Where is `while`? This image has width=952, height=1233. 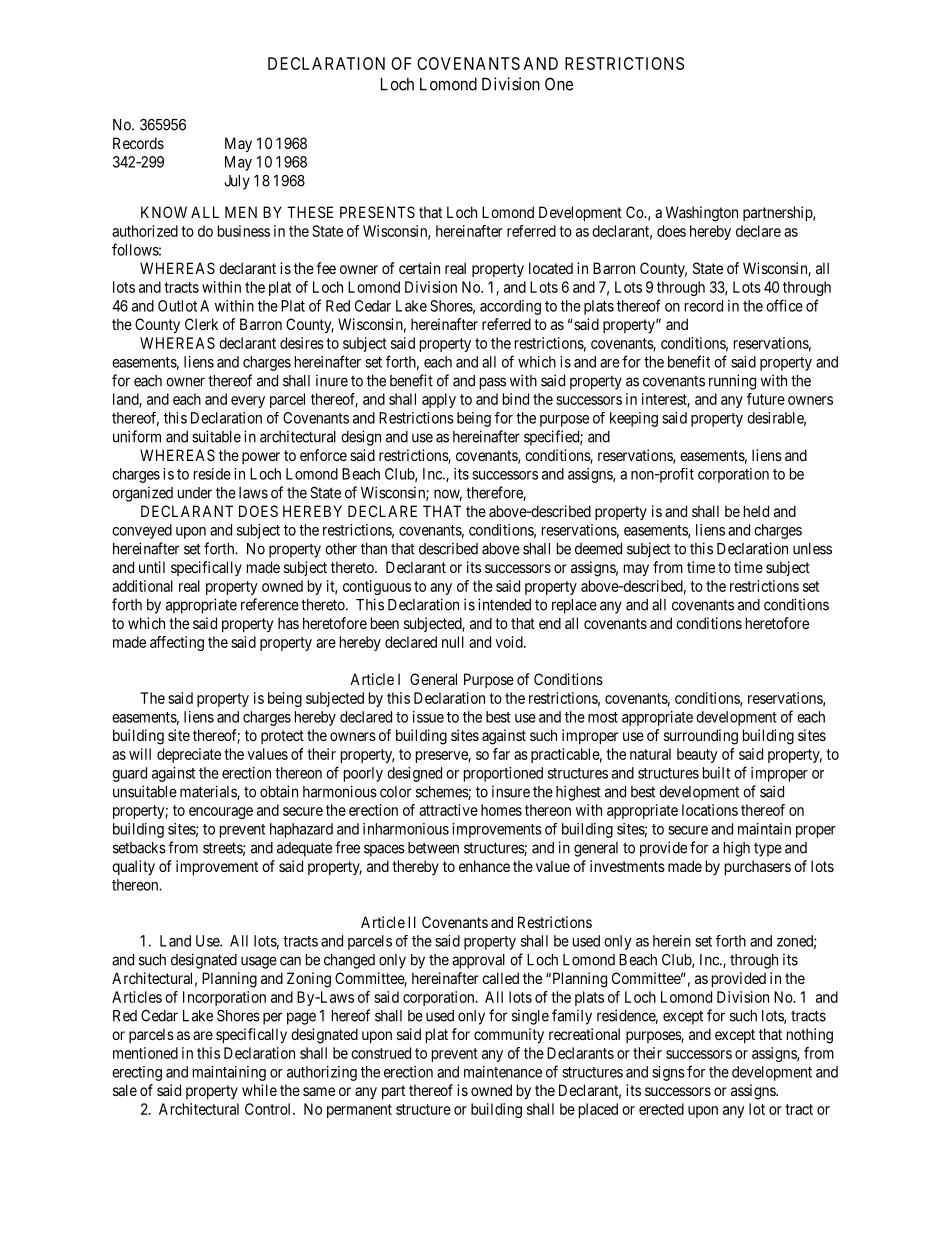 while is located at coordinates (259, 1090).
